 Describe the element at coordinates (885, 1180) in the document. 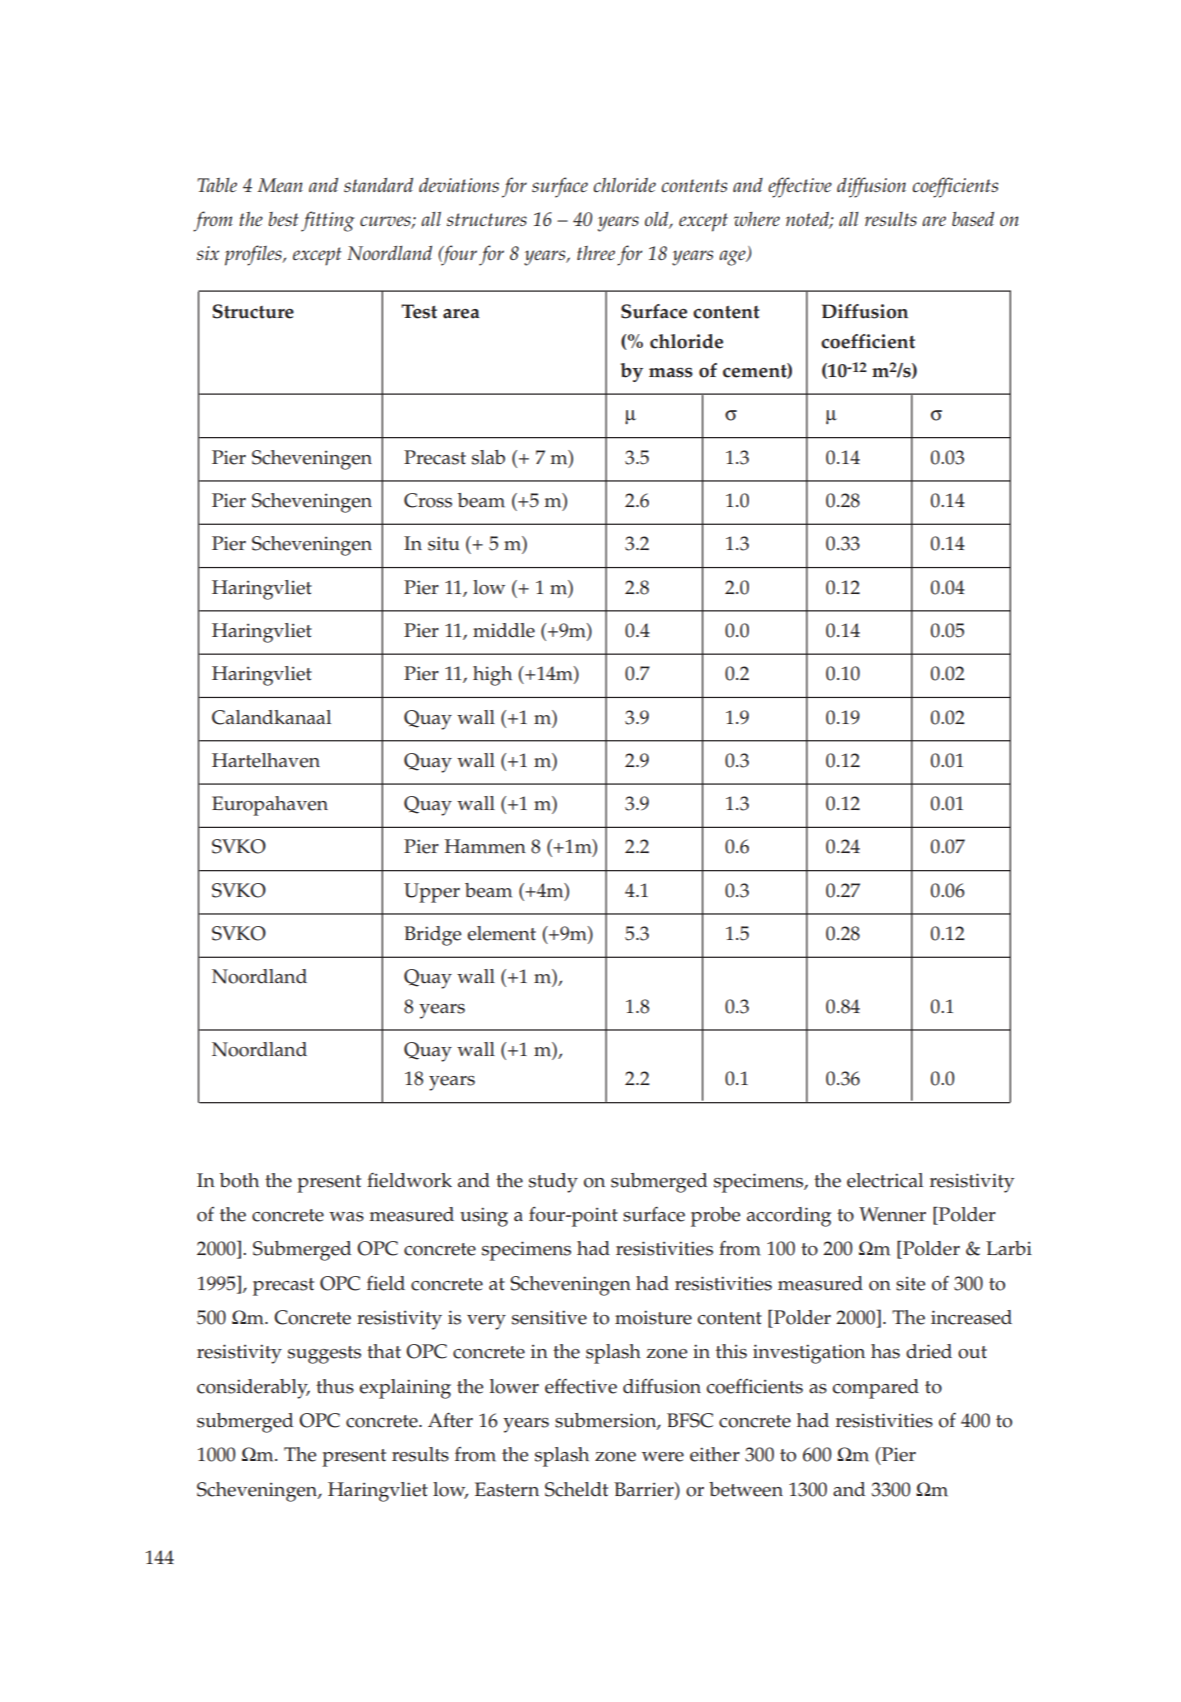

I see `electrical` at that location.
